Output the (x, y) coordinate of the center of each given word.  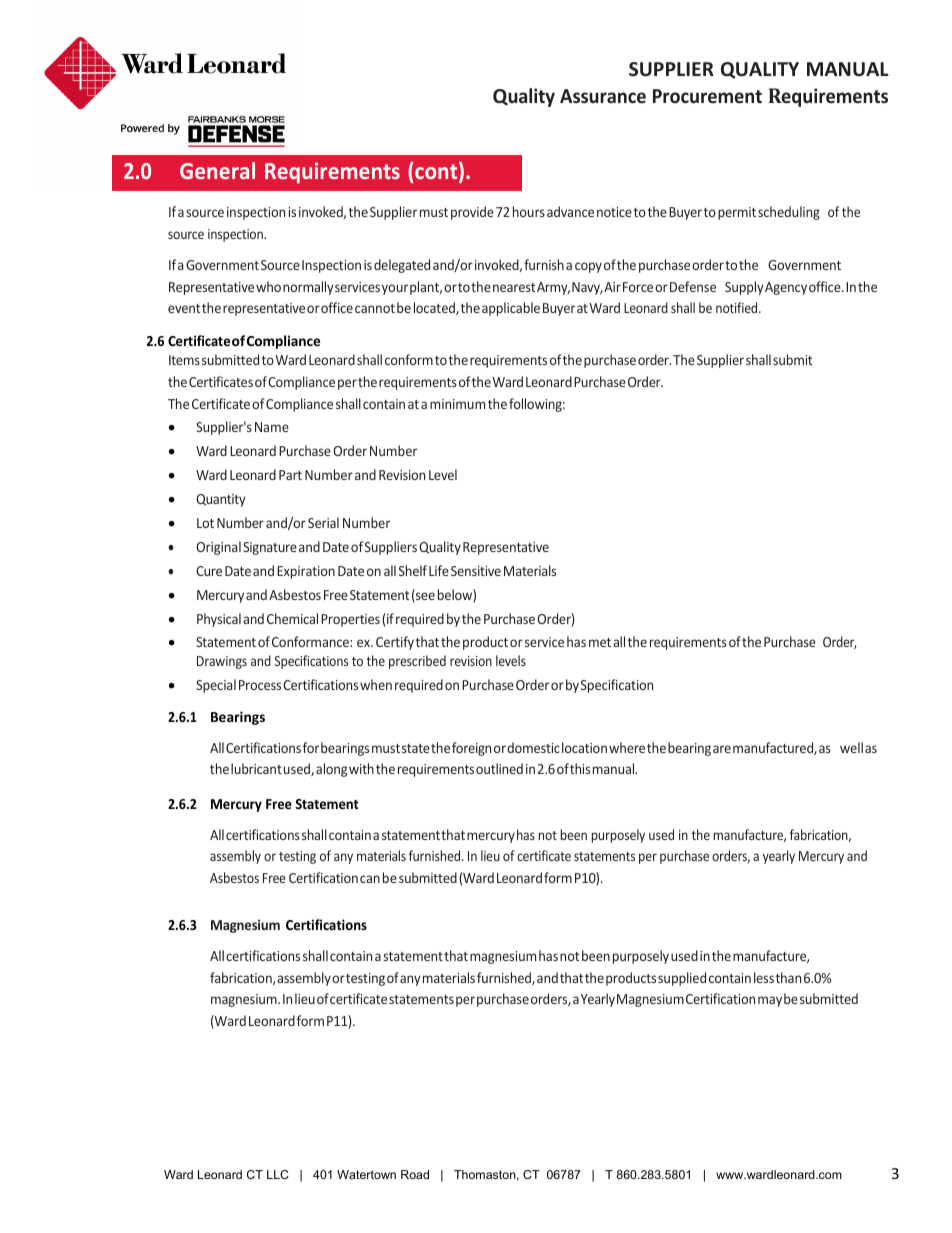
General (217, 170)
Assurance (603, 96)
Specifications (311, 662)
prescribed (417, 662)
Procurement (707, 96)
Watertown (366, 1174)
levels (511, 660)
